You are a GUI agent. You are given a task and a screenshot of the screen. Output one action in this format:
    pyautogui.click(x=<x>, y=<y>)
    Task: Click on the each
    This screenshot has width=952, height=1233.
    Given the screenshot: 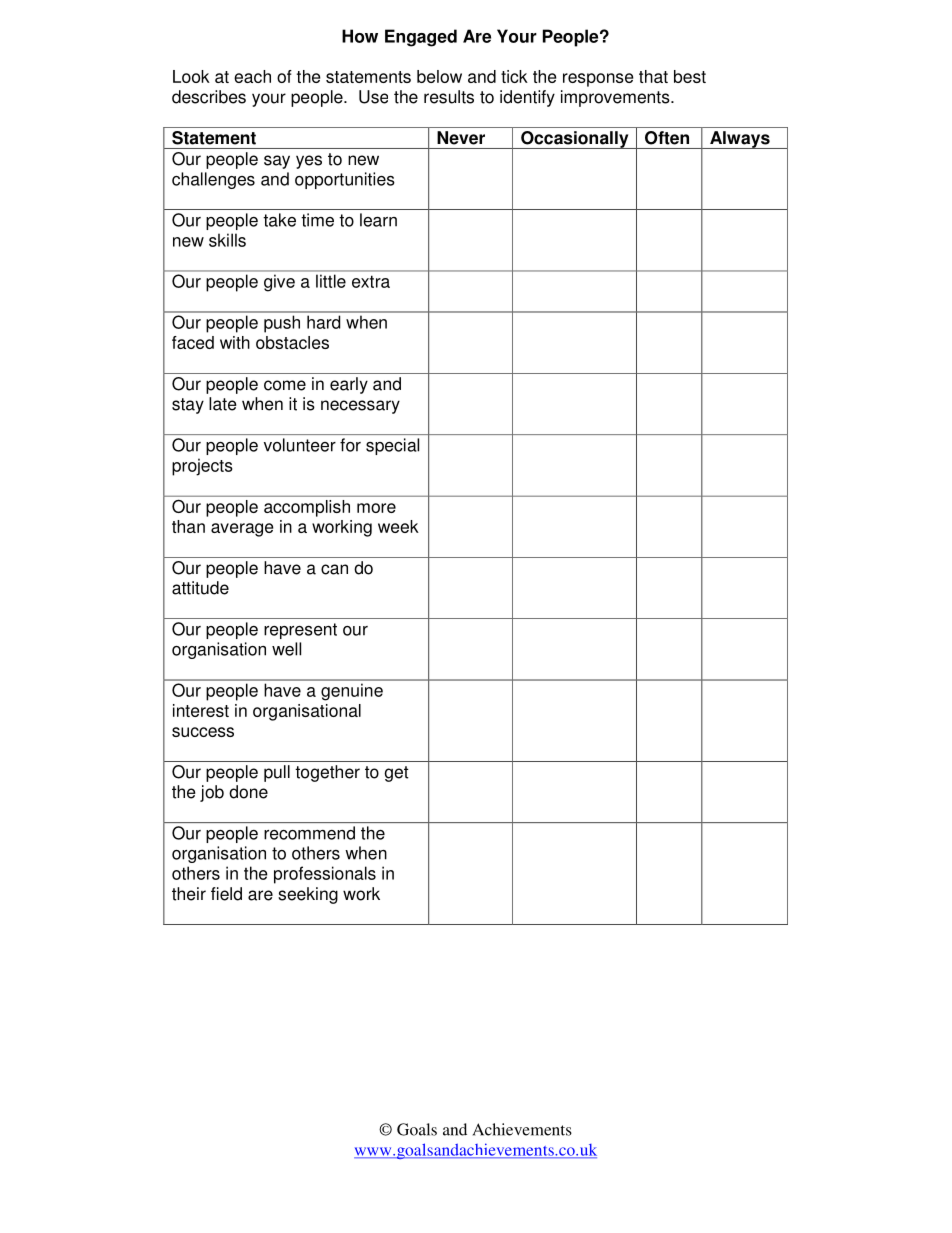 What is the action you would take?
    pyautogui.click(x=252, y=76)
